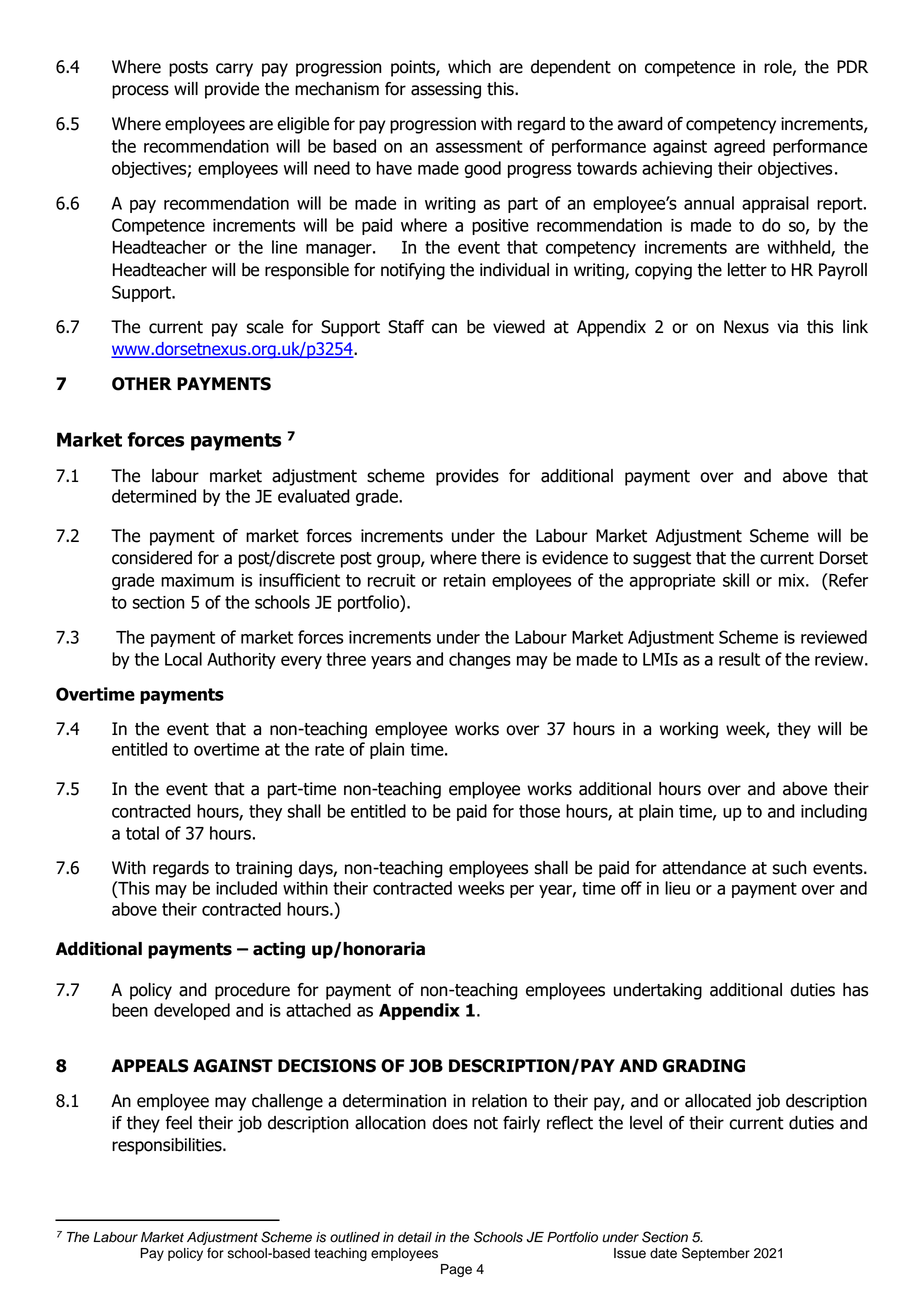 The image size is (924, 1308). I want to click on which, so click(469, 67).
